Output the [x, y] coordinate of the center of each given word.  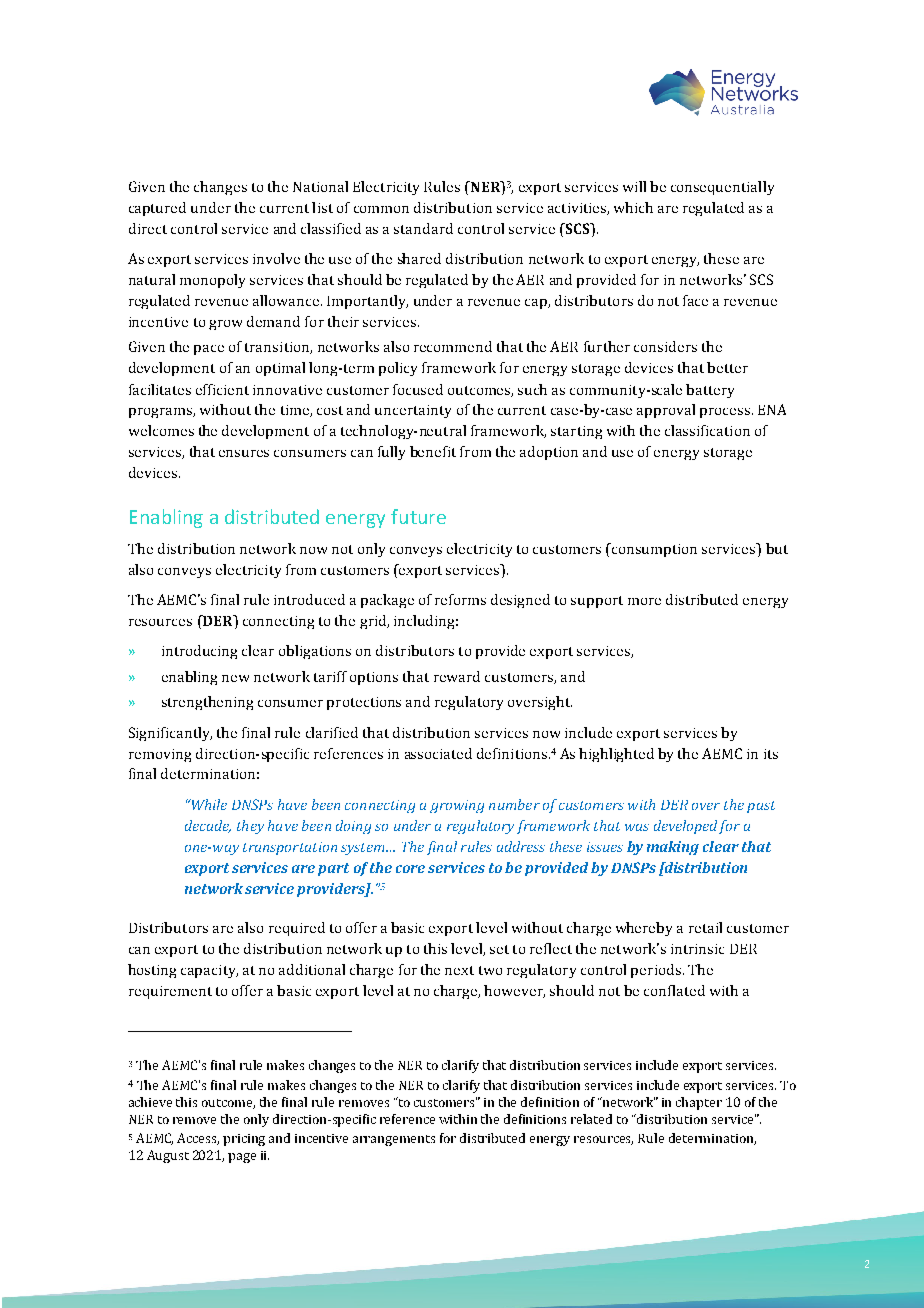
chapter [699, 1103]
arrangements [394, 1140]
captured [157, 209]
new [235, 678]
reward [457, 676]
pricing [244, 1140]
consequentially [722, 188]
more [644, 601]
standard [423, 228]
